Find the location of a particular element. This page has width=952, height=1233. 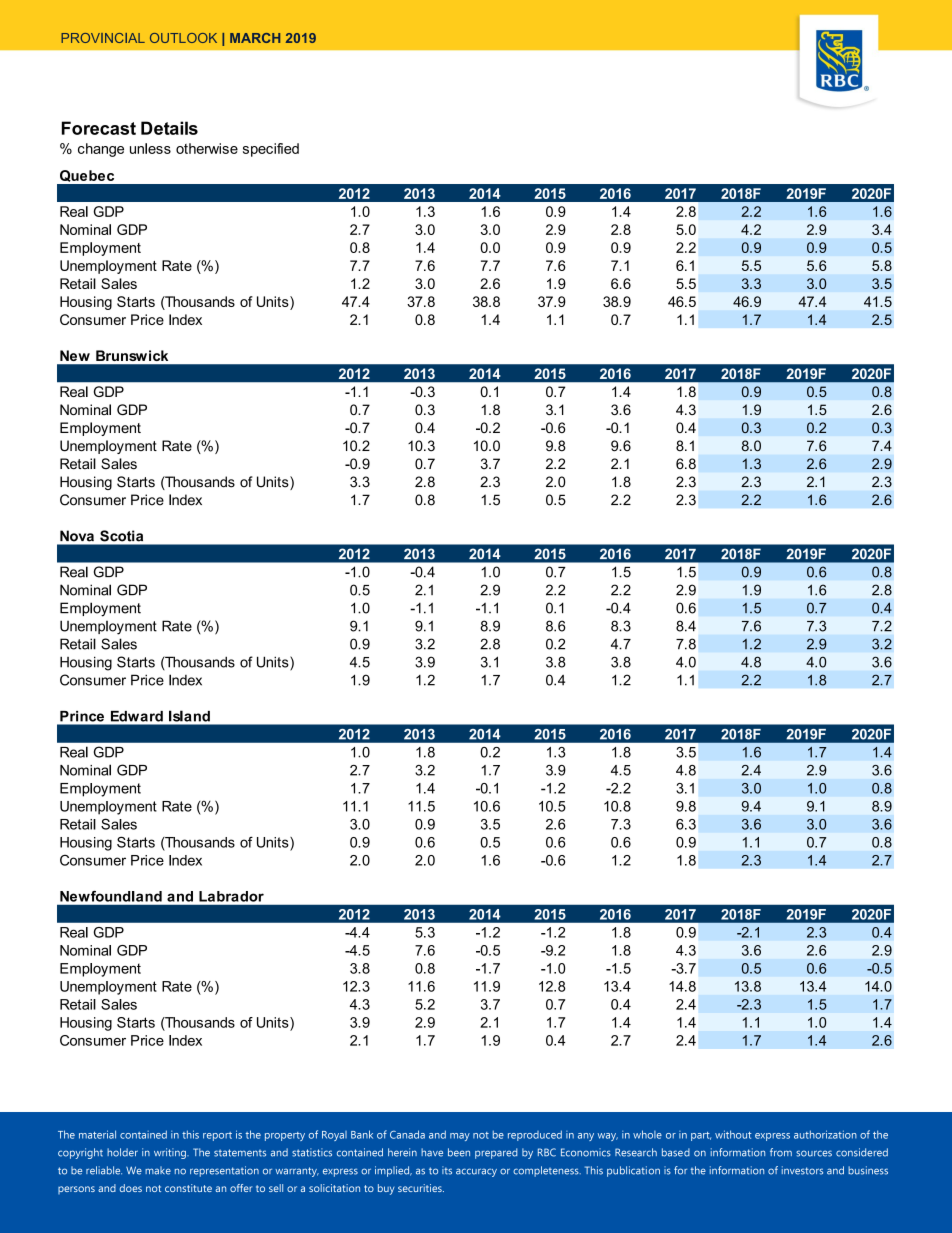

OUTLOOK is located at coordinates (183, 38).
